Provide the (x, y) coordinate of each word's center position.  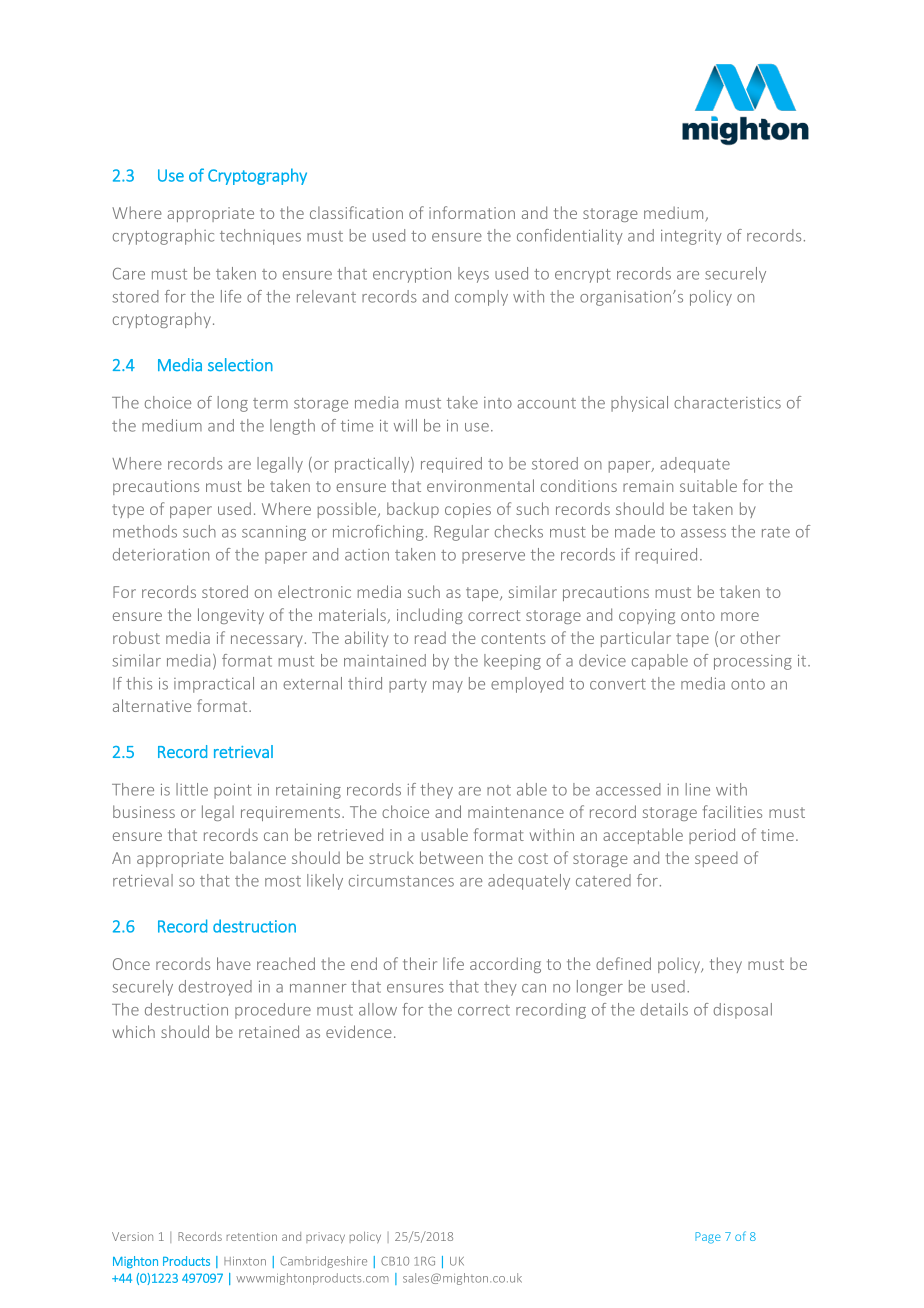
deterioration (161, 554)
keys (473, 275)
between (451, 857)
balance (258, 857)
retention (252, 1236)
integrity (691, 237)
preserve (493, 558)
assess (703, 533)
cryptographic (163, 237)
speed (716, 859)
